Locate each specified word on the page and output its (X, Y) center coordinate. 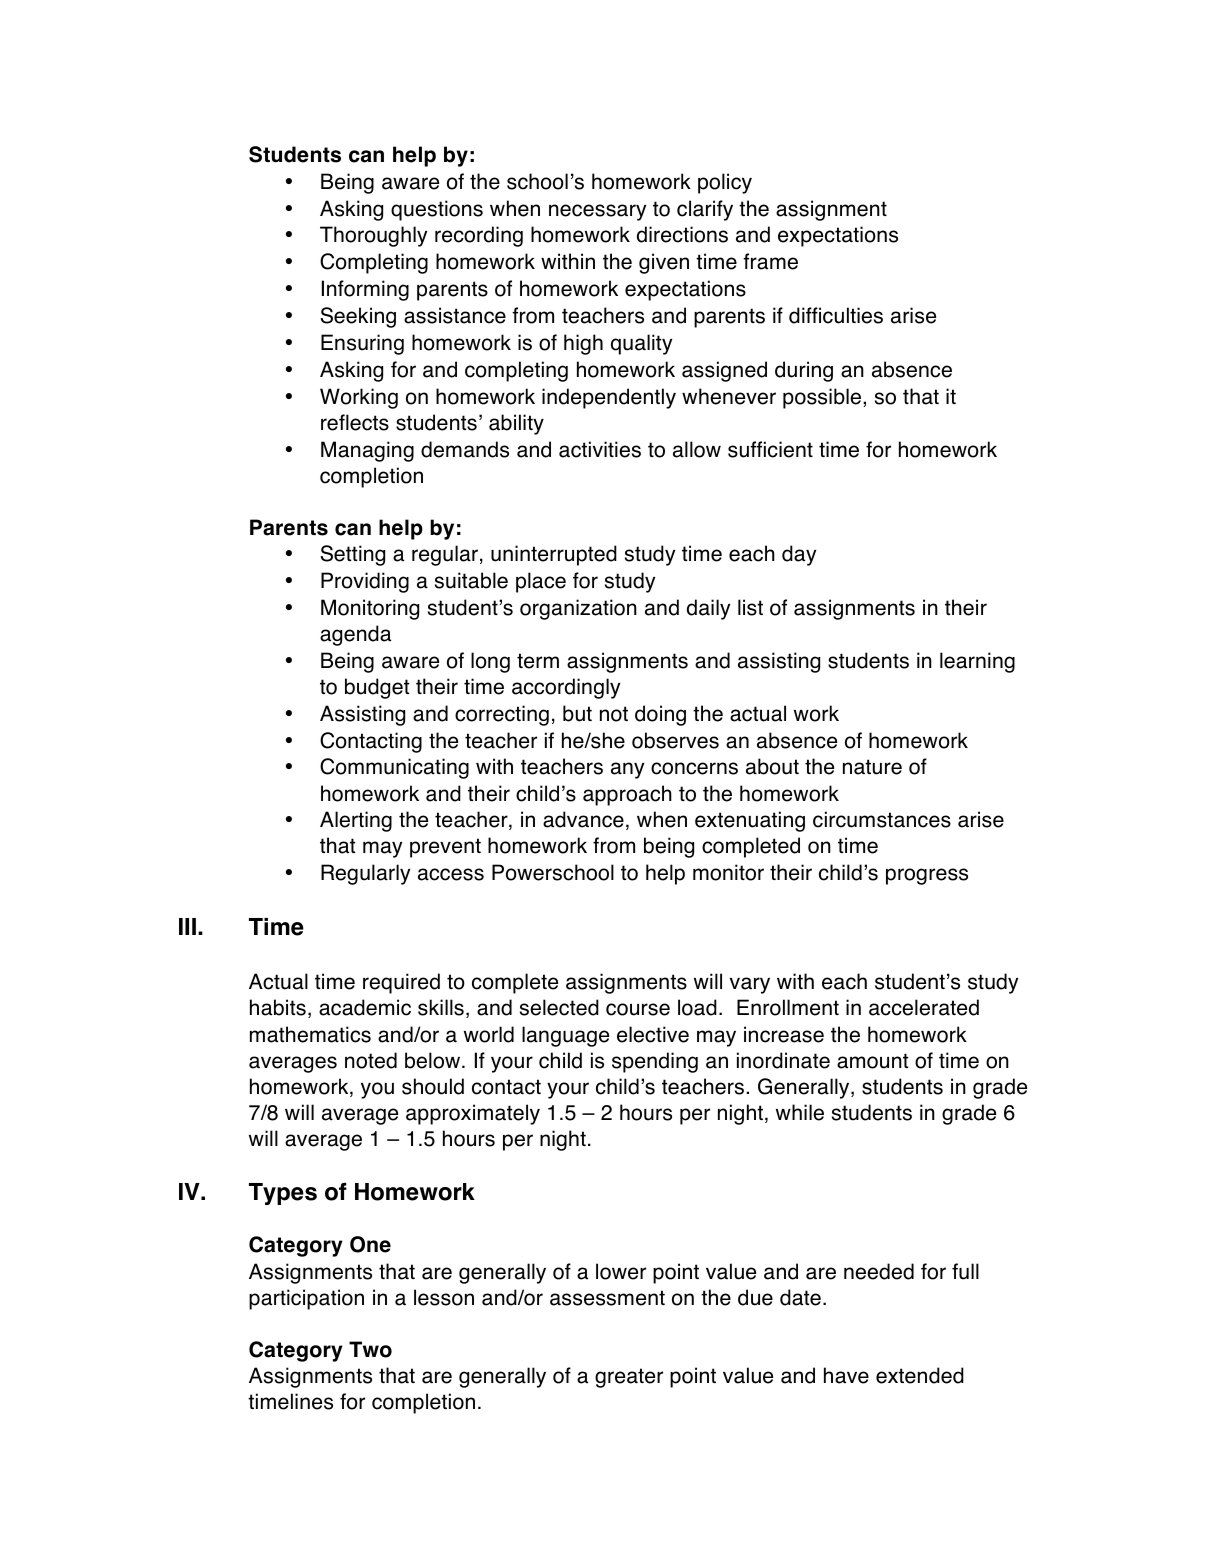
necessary (597, 212)
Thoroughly (373, 236)
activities (600, 449)
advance (583, 819)
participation (306, 1299)
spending (655, 1062)
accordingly (566, 688)
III (187, 926)
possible (823, 398)
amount (872, 1061)
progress (927, 876)
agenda (355, 635)
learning (977, 662)
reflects (355, 422)
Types (283, 1194)
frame (770, 261)
